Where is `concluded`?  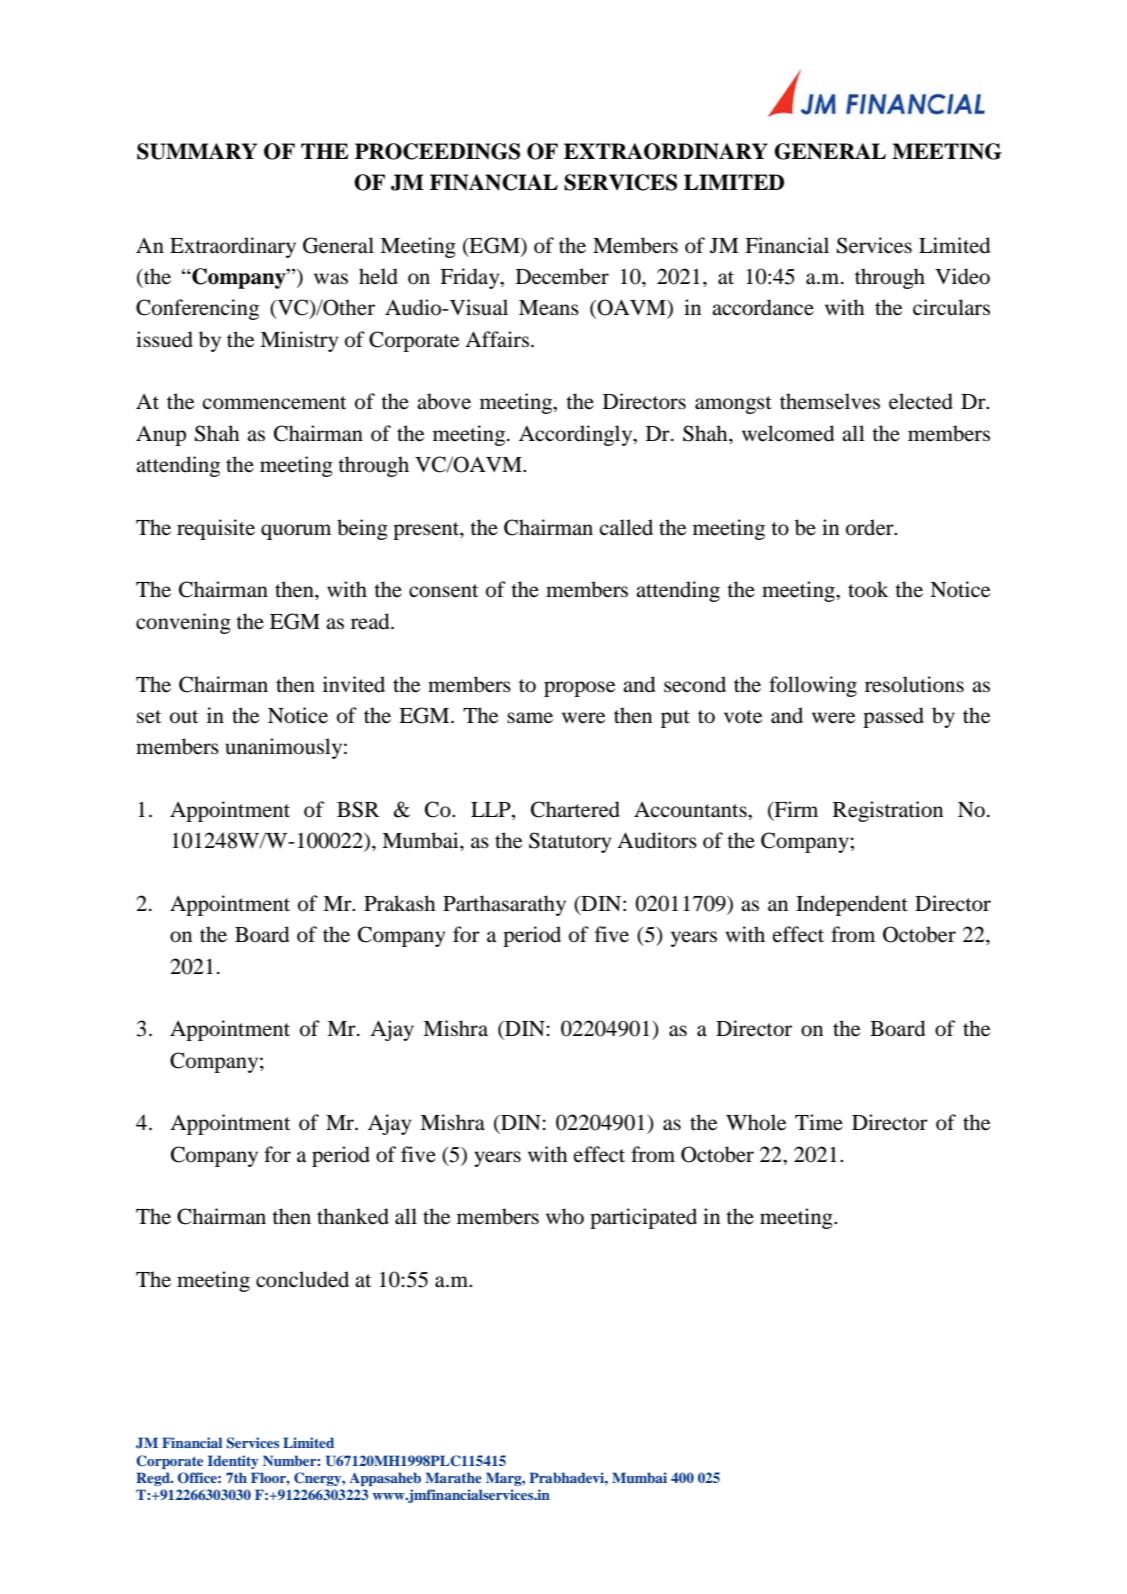
concluded is located at coordinates (302, 1279).
